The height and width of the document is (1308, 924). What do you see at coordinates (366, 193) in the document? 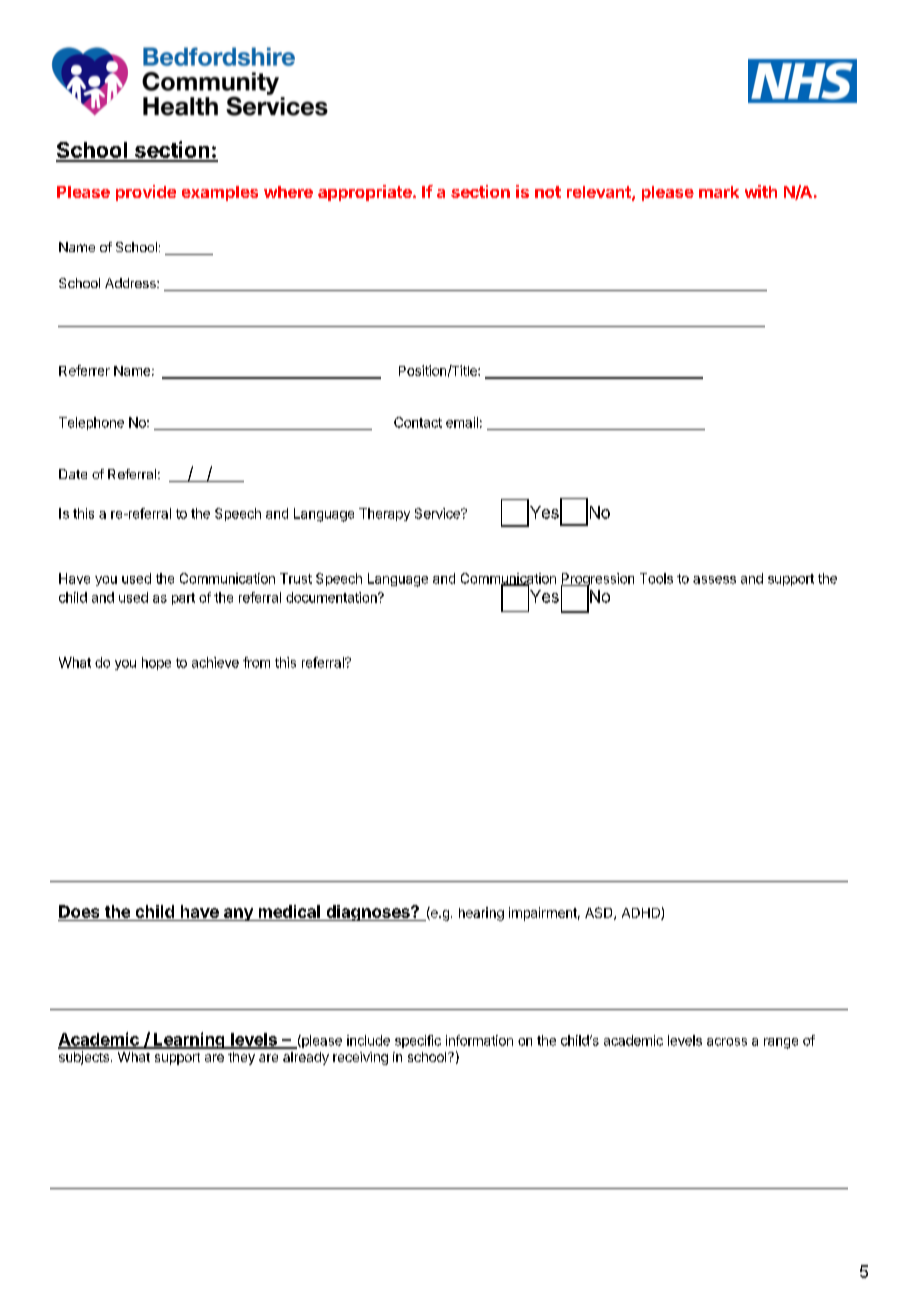
I see `appropriate` at bounding box center [366, 193].
